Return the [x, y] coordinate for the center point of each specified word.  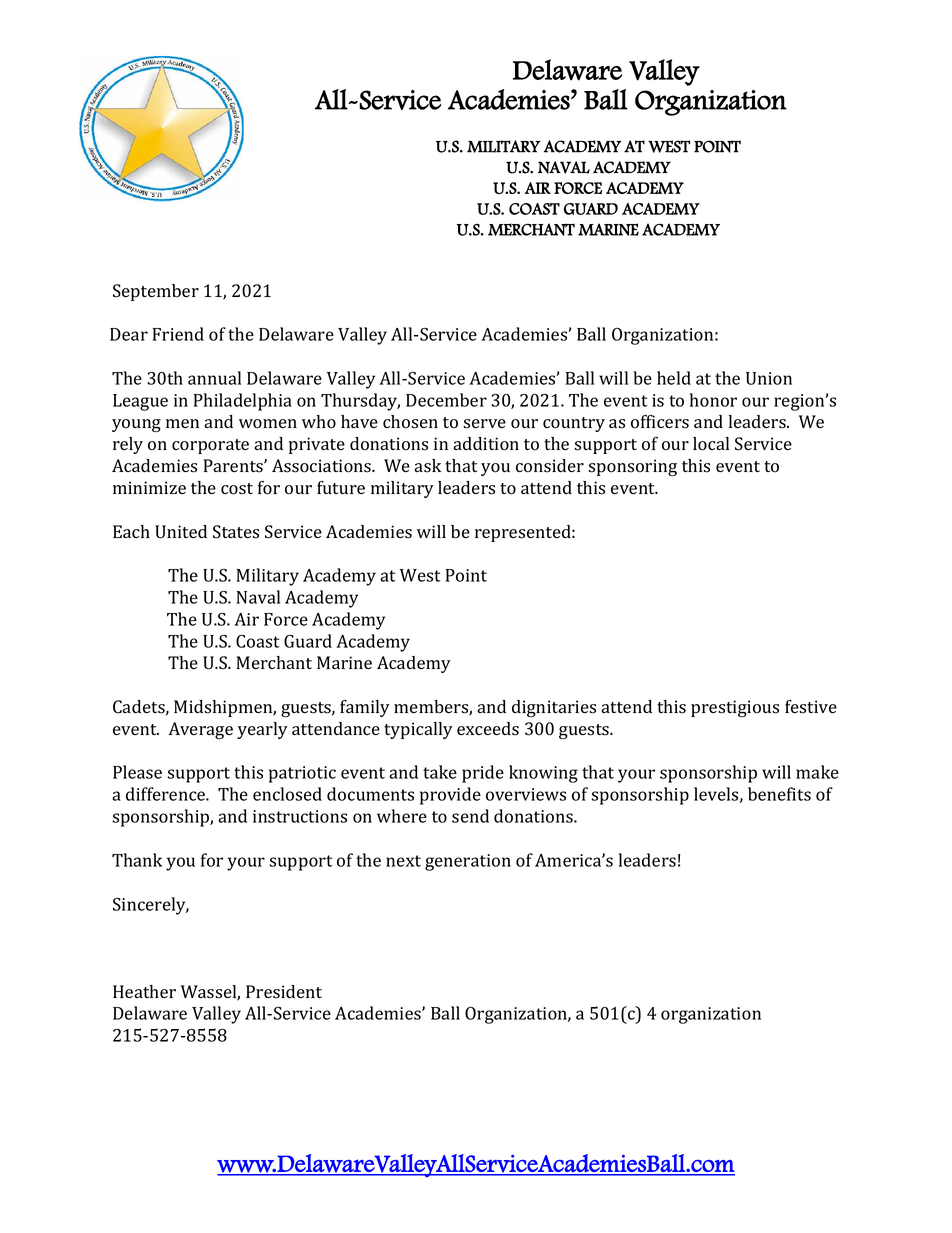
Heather [144, 991]
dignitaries [554, 708]
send [470, 816]
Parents [234, 466]
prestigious [735, 708]
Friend [178, 334]
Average [200, 730]
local [711, 444]
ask [427, 466]
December [446, 400]
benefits [779, 794]
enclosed [287, 794]
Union [769, 378]
